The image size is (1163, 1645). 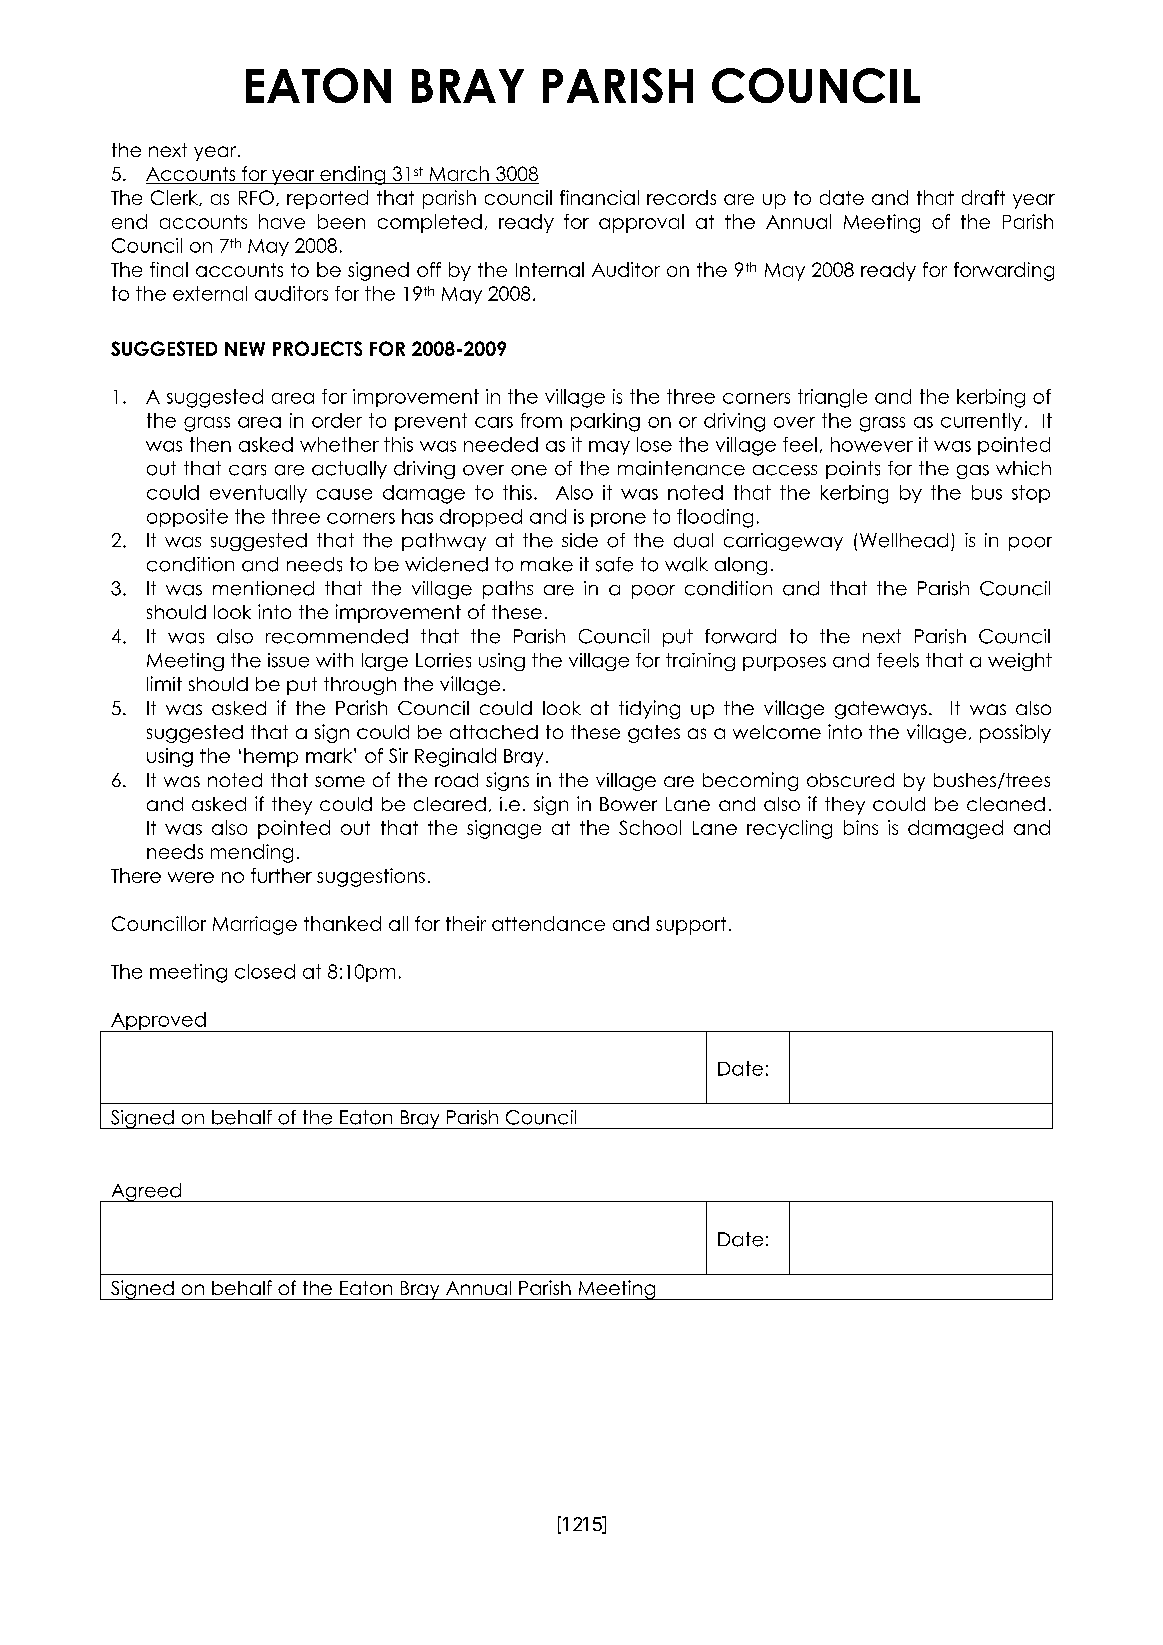 What do you see at coordinates (983, 197) in the page?
I see `draft` at bounding box center [983, 197].
